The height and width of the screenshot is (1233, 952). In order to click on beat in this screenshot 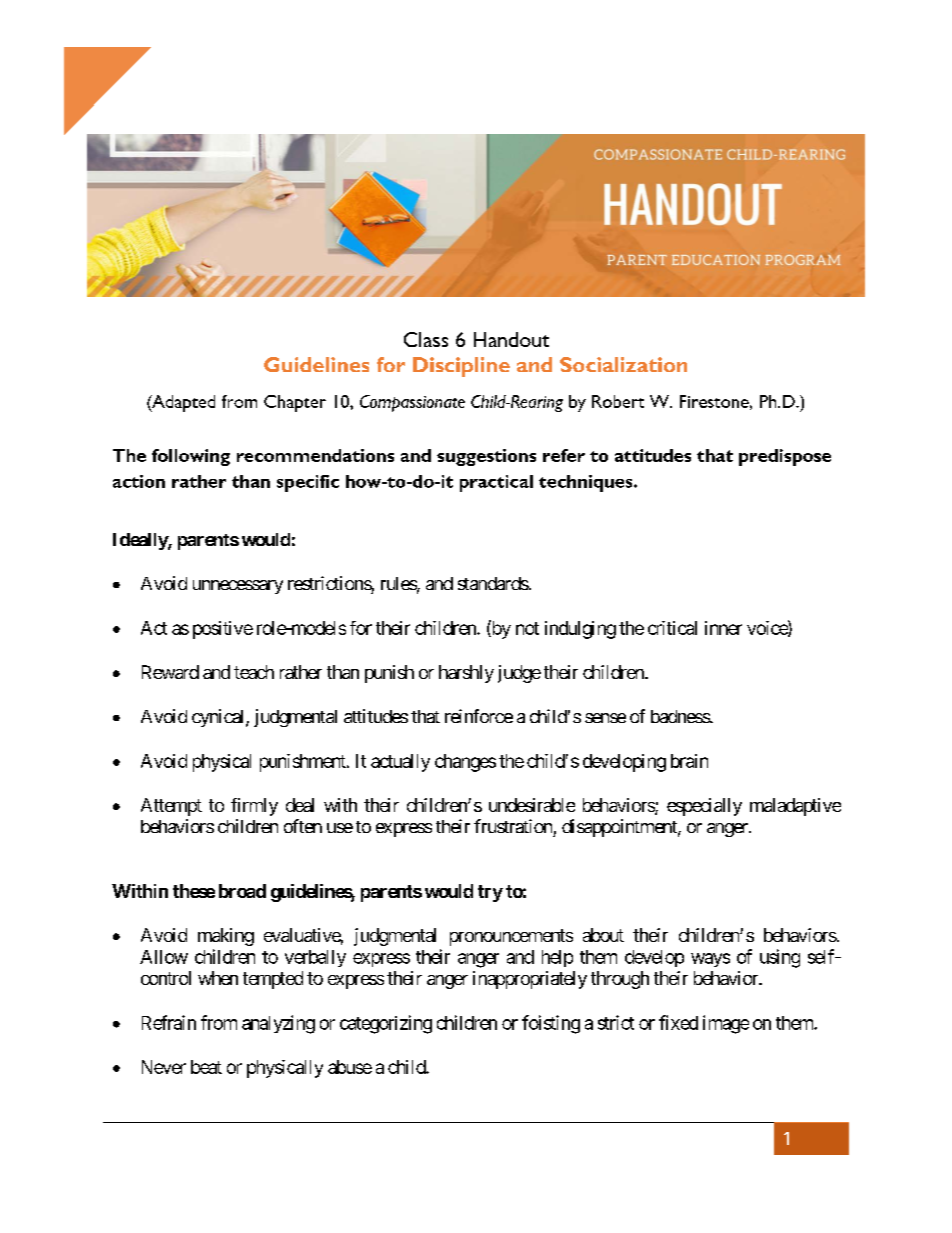, I will do `click(206, 1067)`.
